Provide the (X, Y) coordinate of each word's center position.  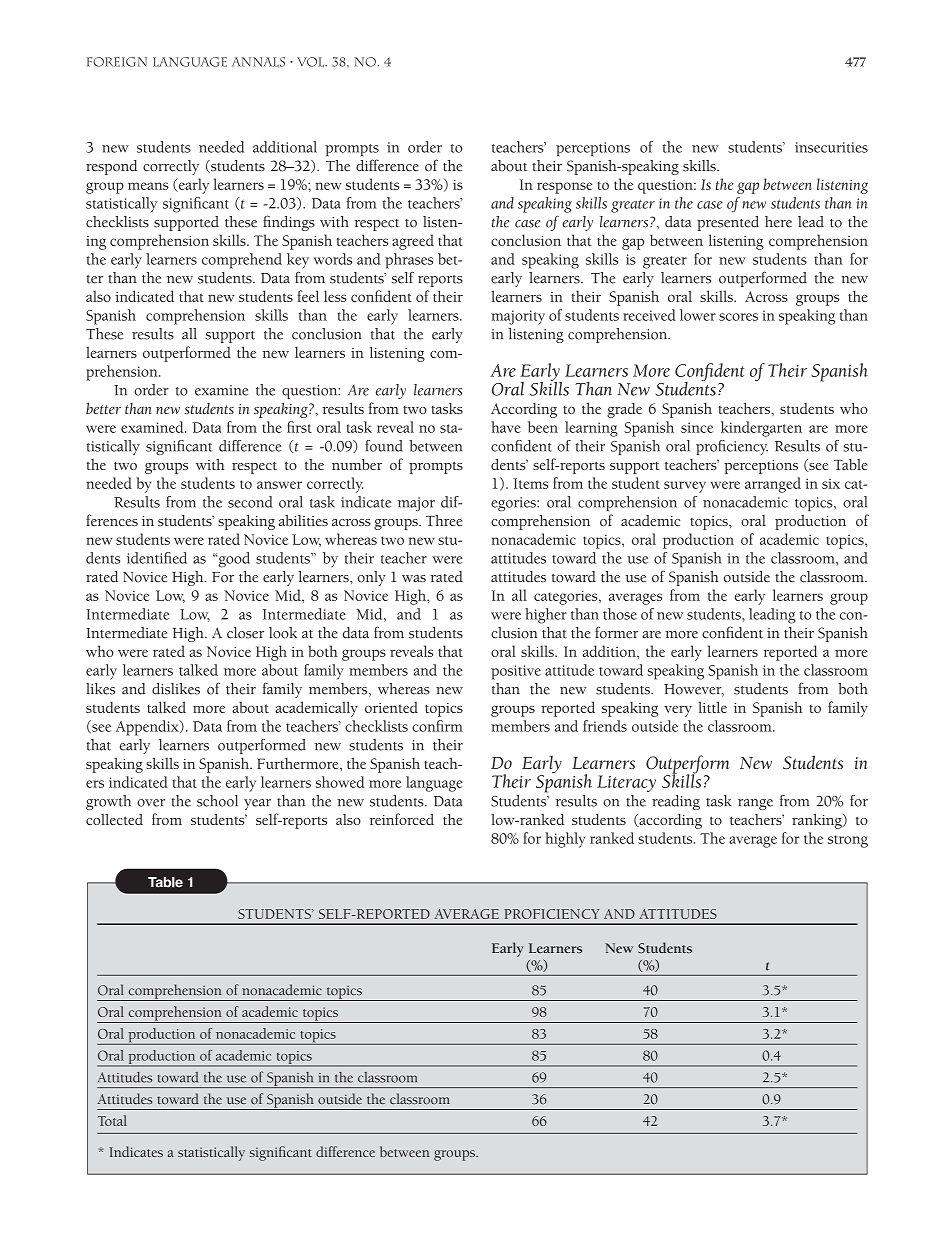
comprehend (242, 261)
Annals (258, 62)
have (506, 427)
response (564, 188)
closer (245, 633)
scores (738, 317)
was (414, 579)
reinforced (402, 819)
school (217, 801)
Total (112, 1120)
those (620, 614)
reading (676, 802)
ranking (818, 821)
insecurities (831, 147)
